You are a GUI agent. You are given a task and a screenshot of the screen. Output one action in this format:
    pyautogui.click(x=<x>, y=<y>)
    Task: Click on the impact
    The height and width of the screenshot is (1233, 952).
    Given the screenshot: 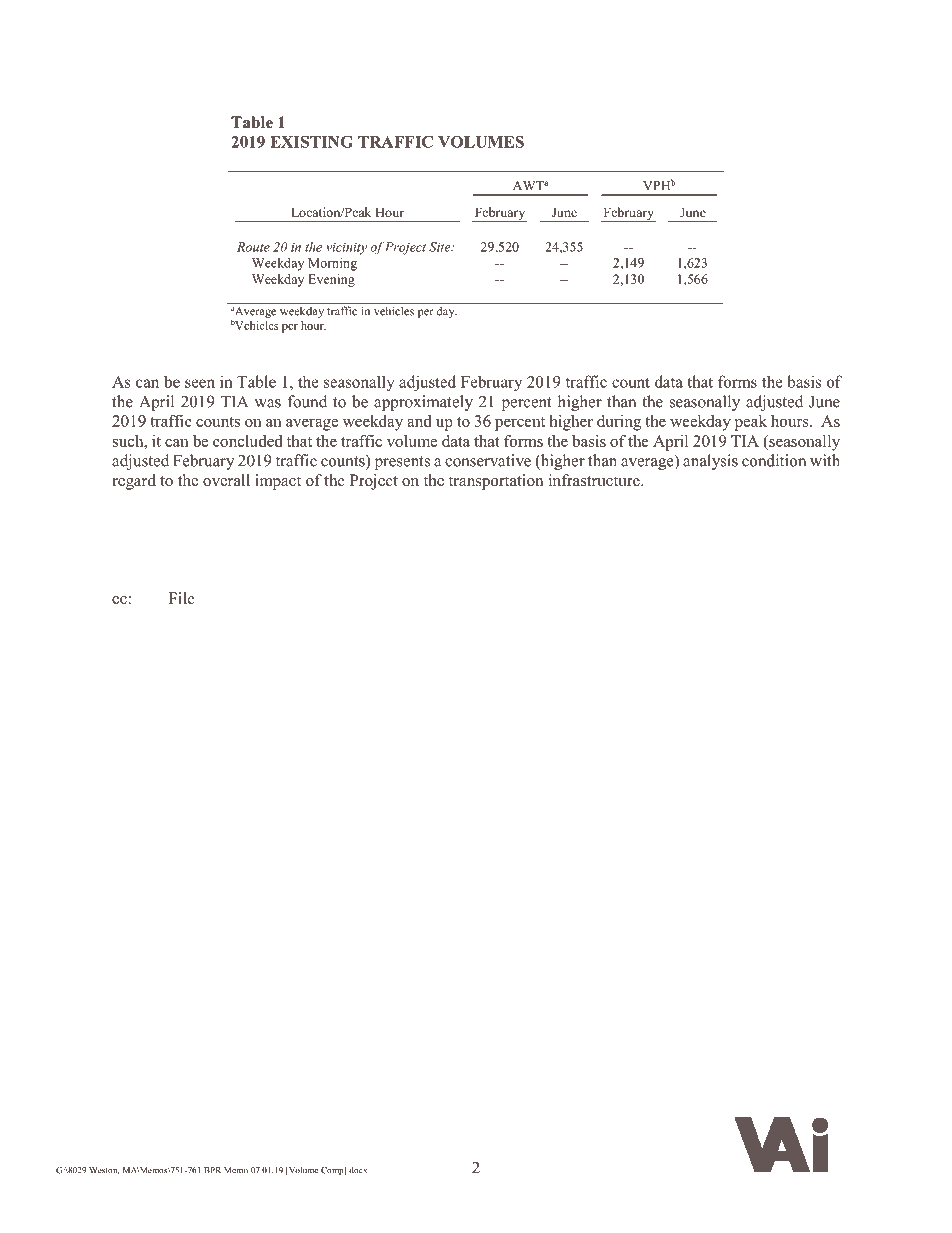 What is the action you would take?
    pyautogui.click(x=278, y=482)
